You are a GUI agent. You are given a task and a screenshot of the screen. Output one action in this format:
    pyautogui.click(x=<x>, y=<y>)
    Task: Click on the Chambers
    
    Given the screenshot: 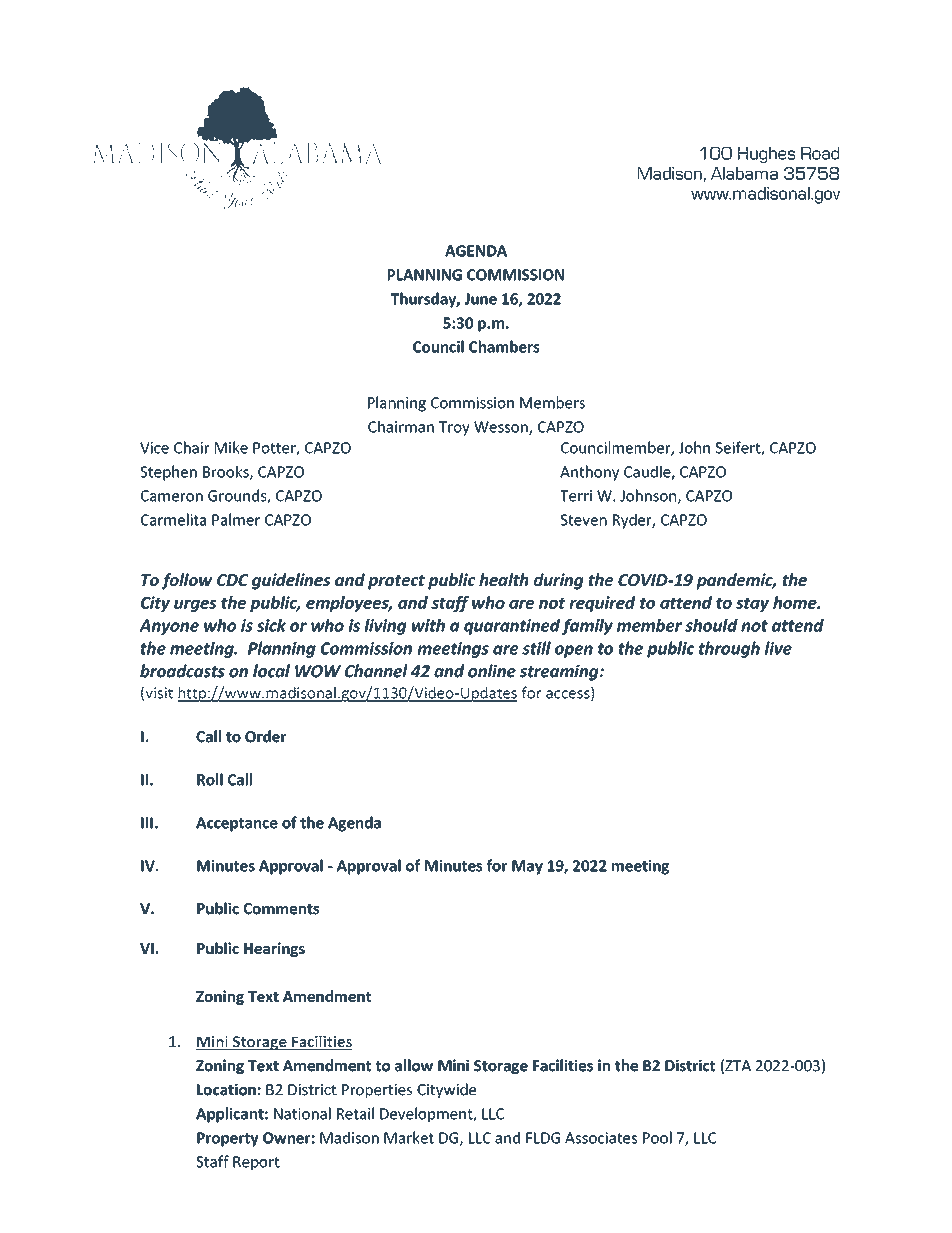 What is the action you would take?
    pyautogui.click(x=504, y=346)
